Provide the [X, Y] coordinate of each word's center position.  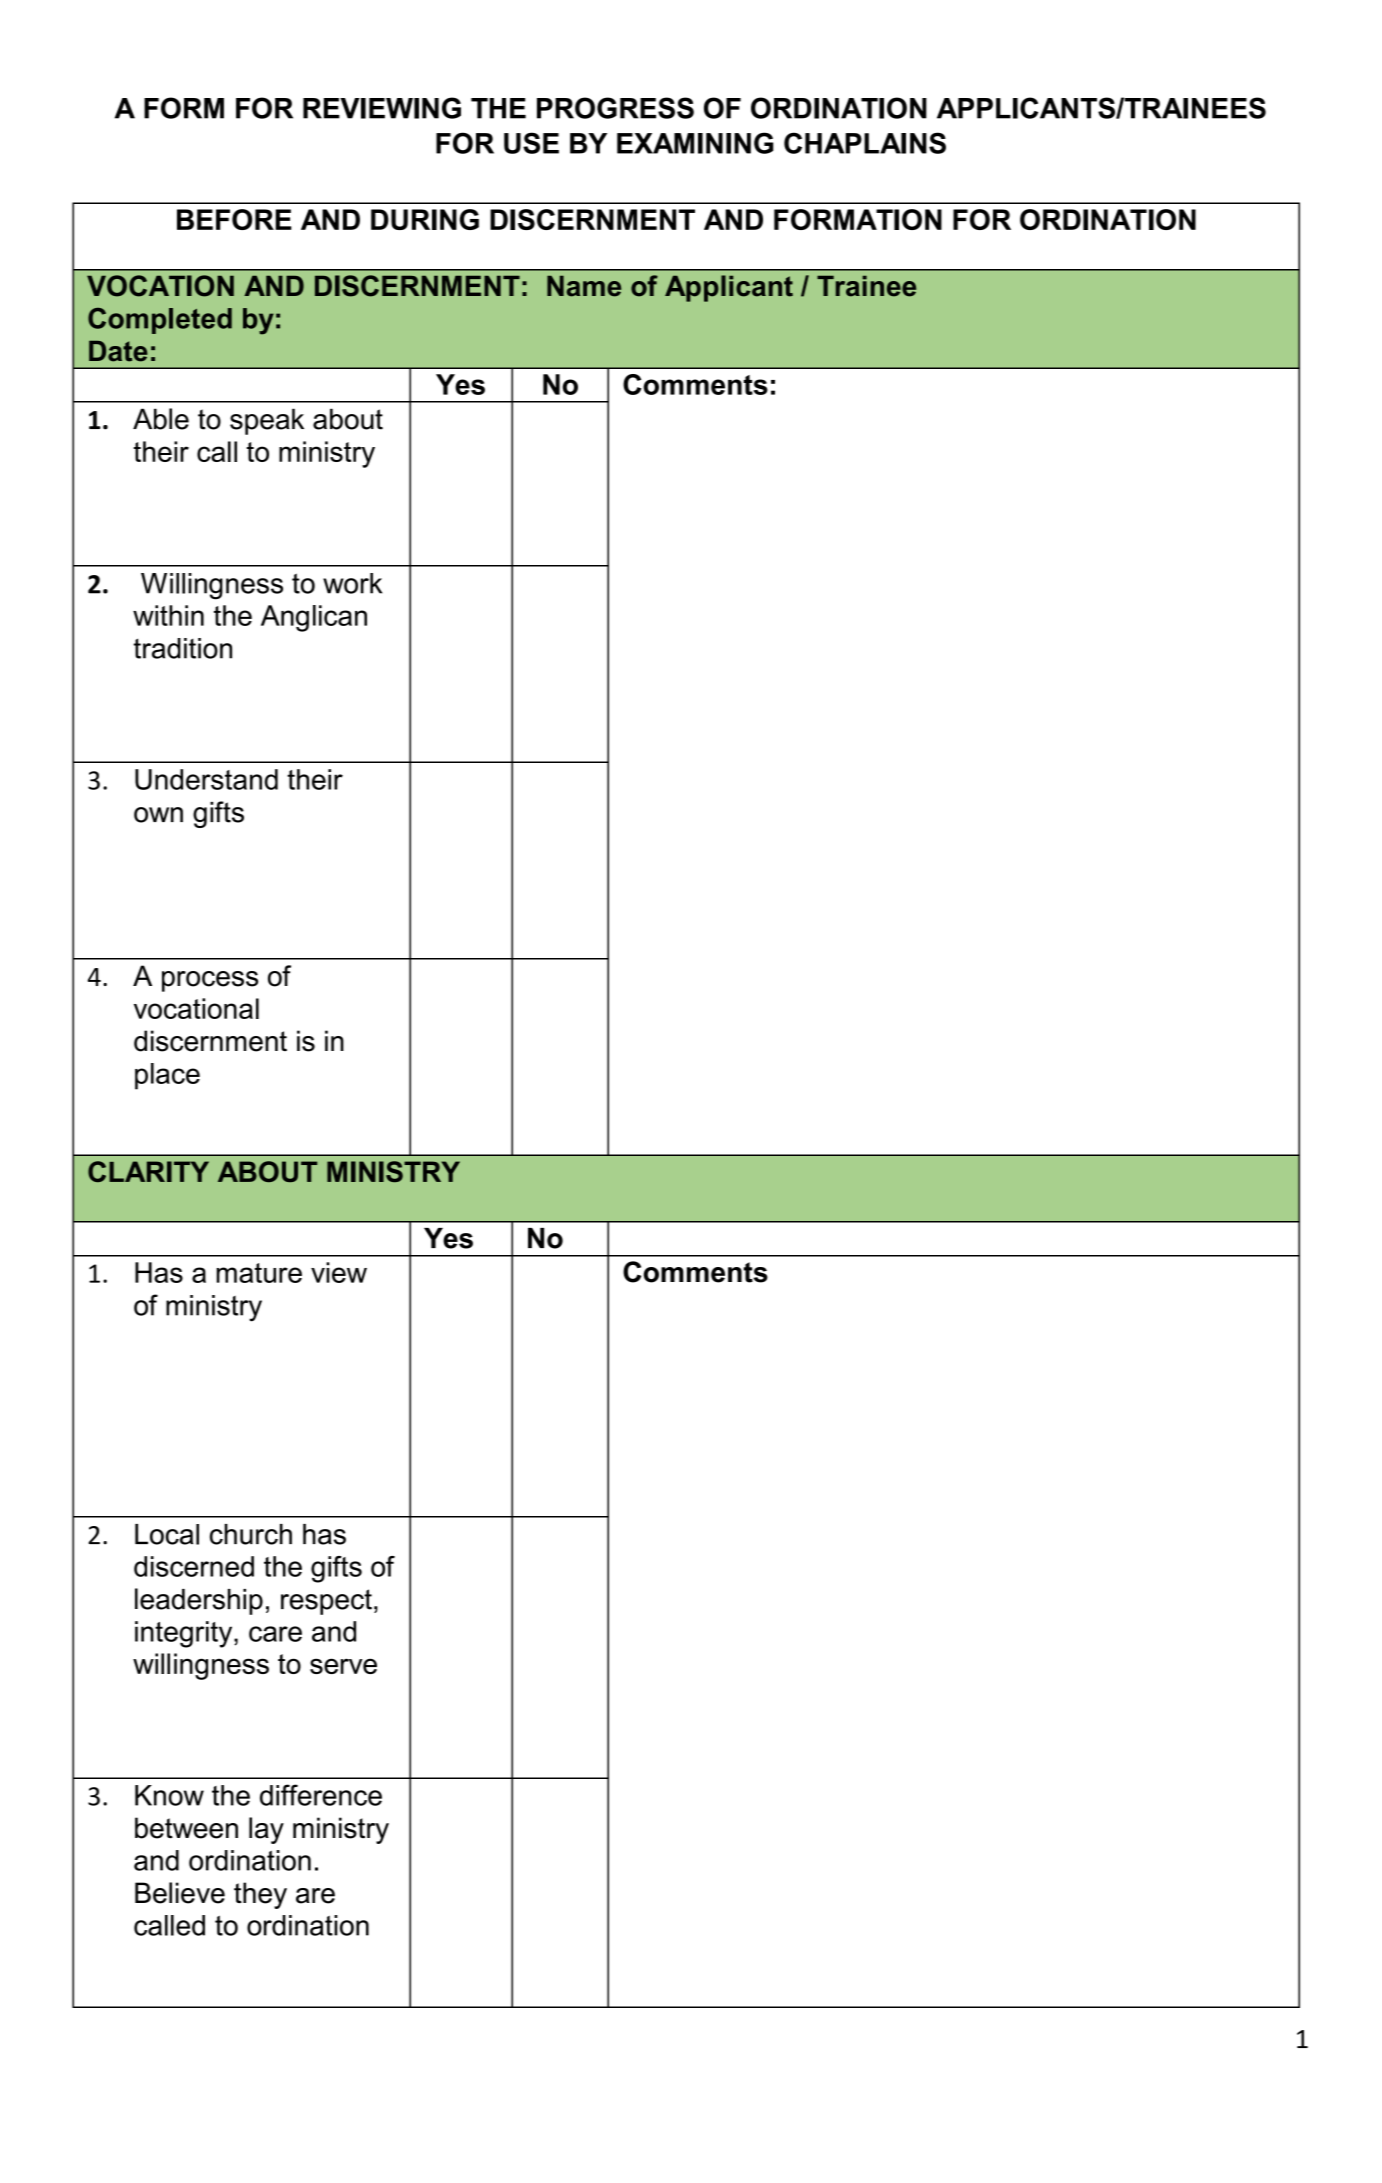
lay [266, 1830]
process [210, 981]
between [186, 1828]
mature [259, 1273]
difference [321, 1795]
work [352, 583]
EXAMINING [695, 143]
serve [343, 1666]
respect [326, 1602]
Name [584, 286]
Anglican [314, 618]
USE [531, 143]
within [168, 615]
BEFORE [234, 219]
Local [167, 1534]
